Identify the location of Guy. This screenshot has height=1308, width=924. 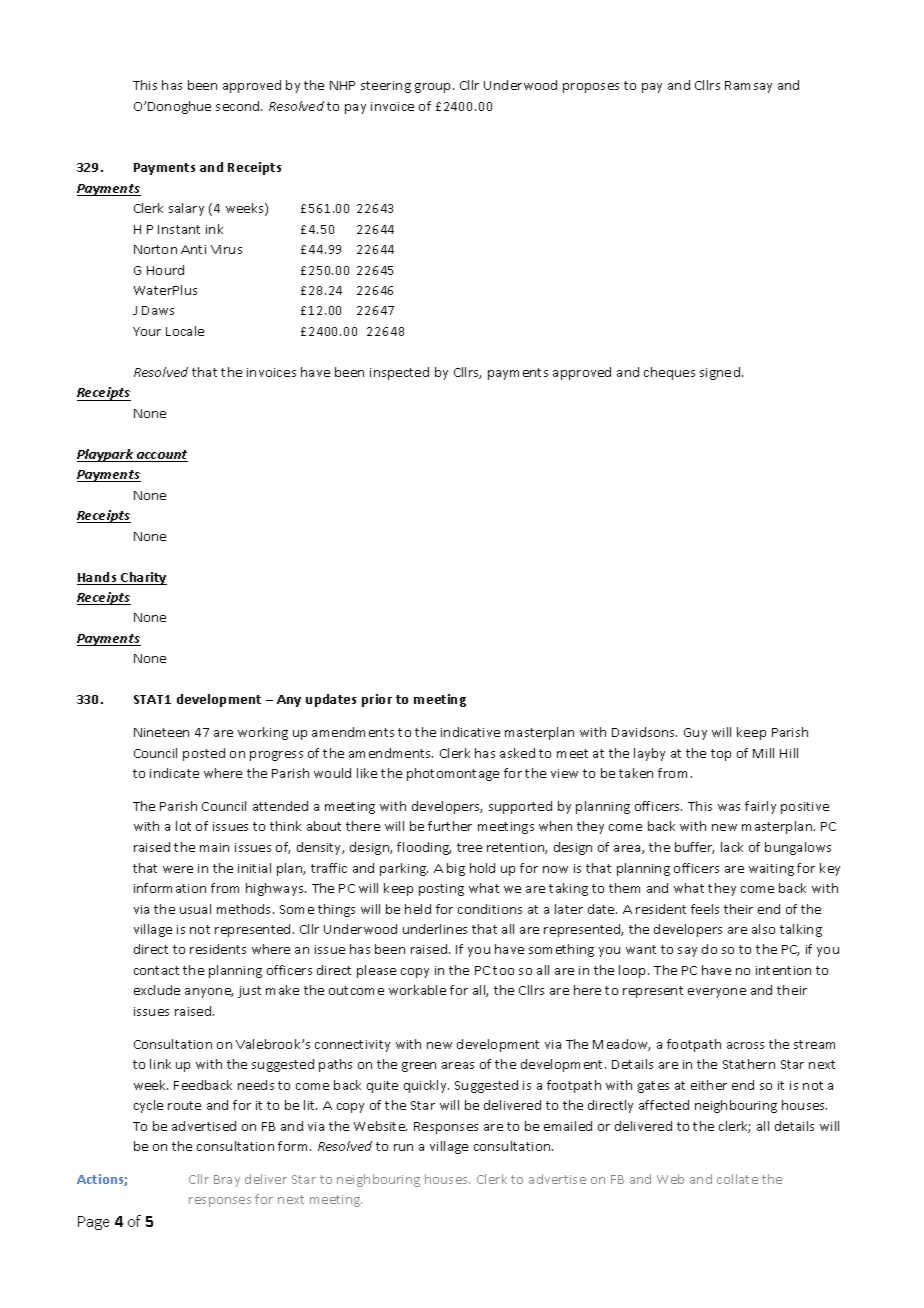
(695, 734).
